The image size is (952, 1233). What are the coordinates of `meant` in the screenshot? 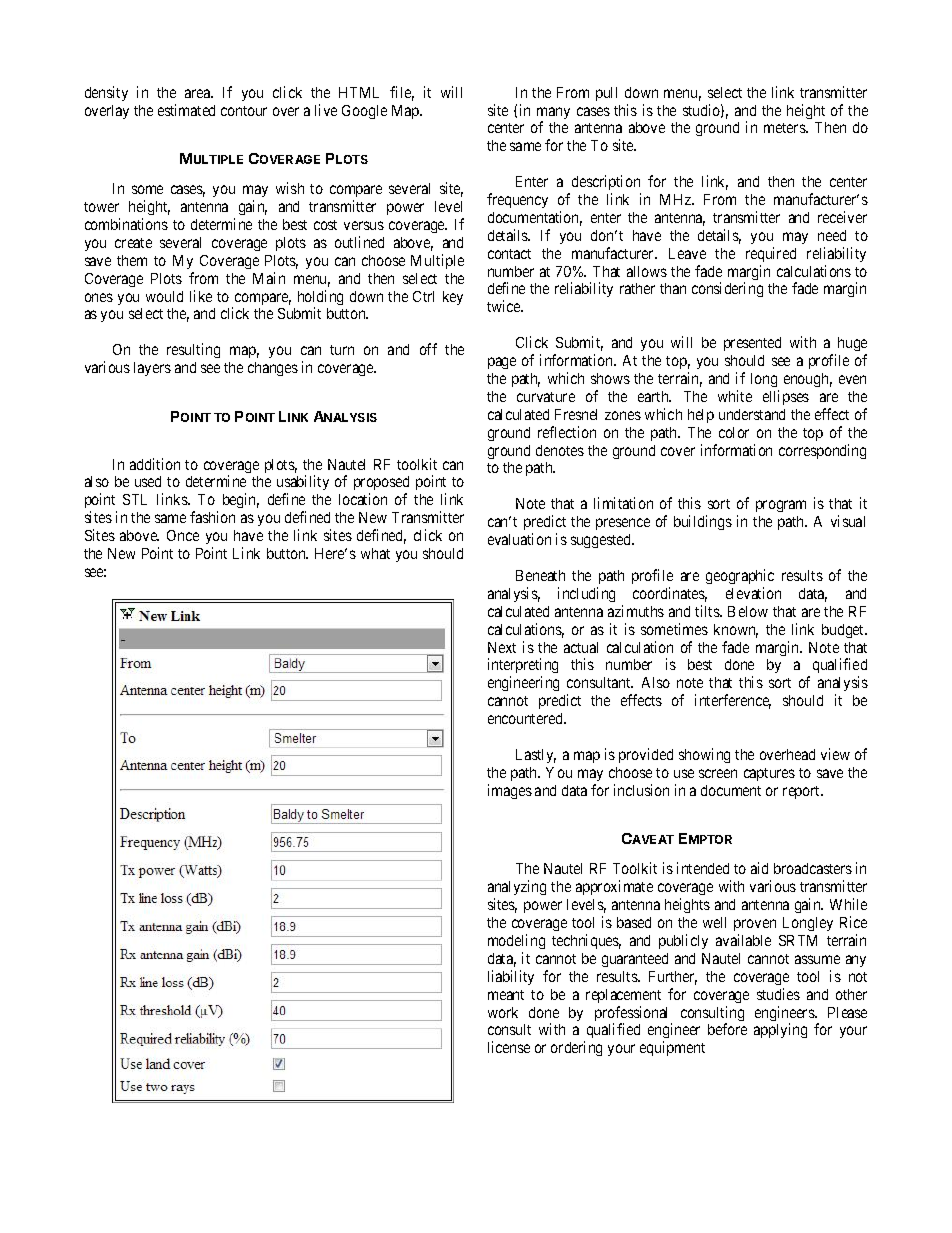 It's located at (506, 995).
